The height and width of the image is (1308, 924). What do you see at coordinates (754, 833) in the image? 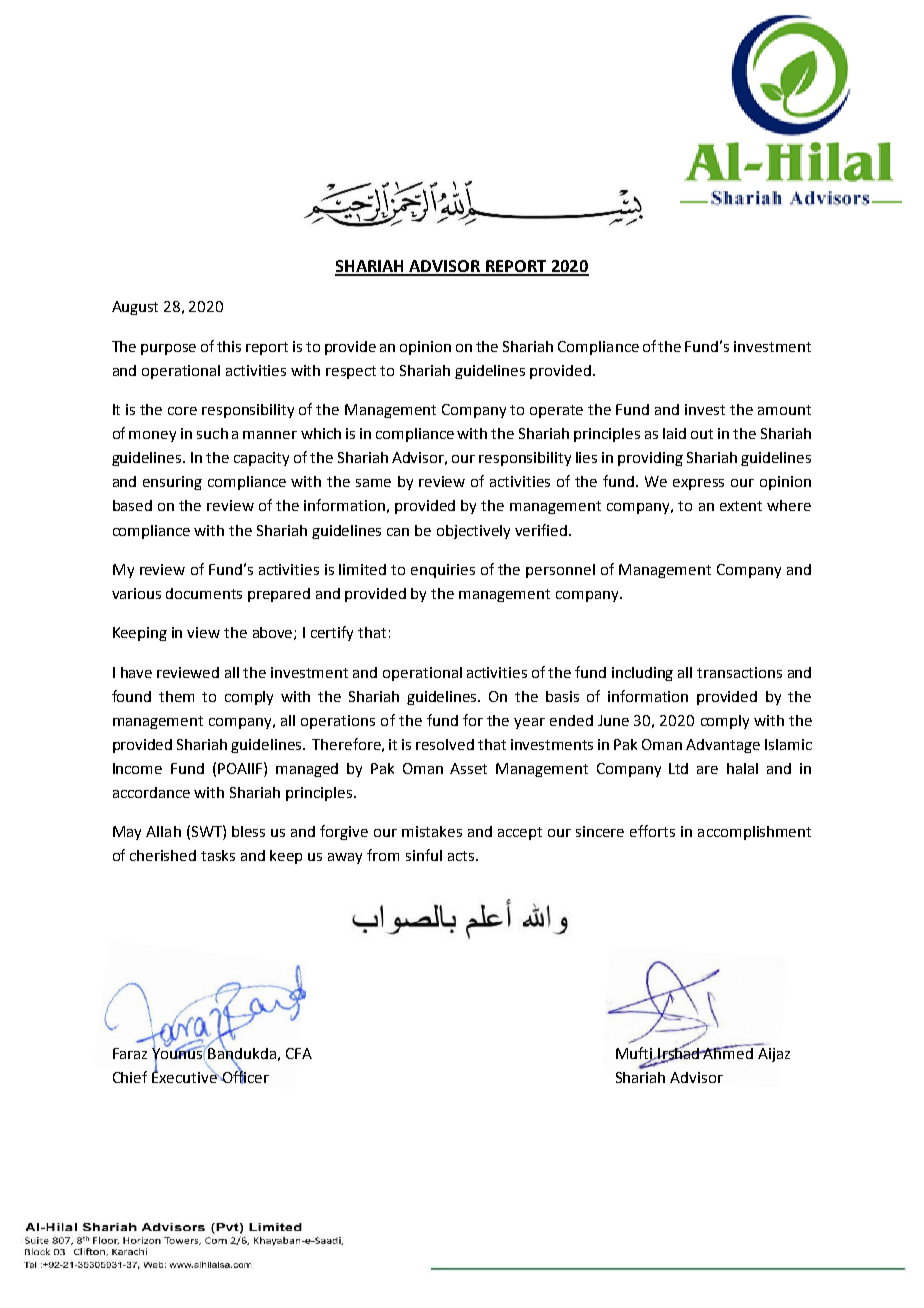
I see `accomplishment` at bounding box center [754, 833].
